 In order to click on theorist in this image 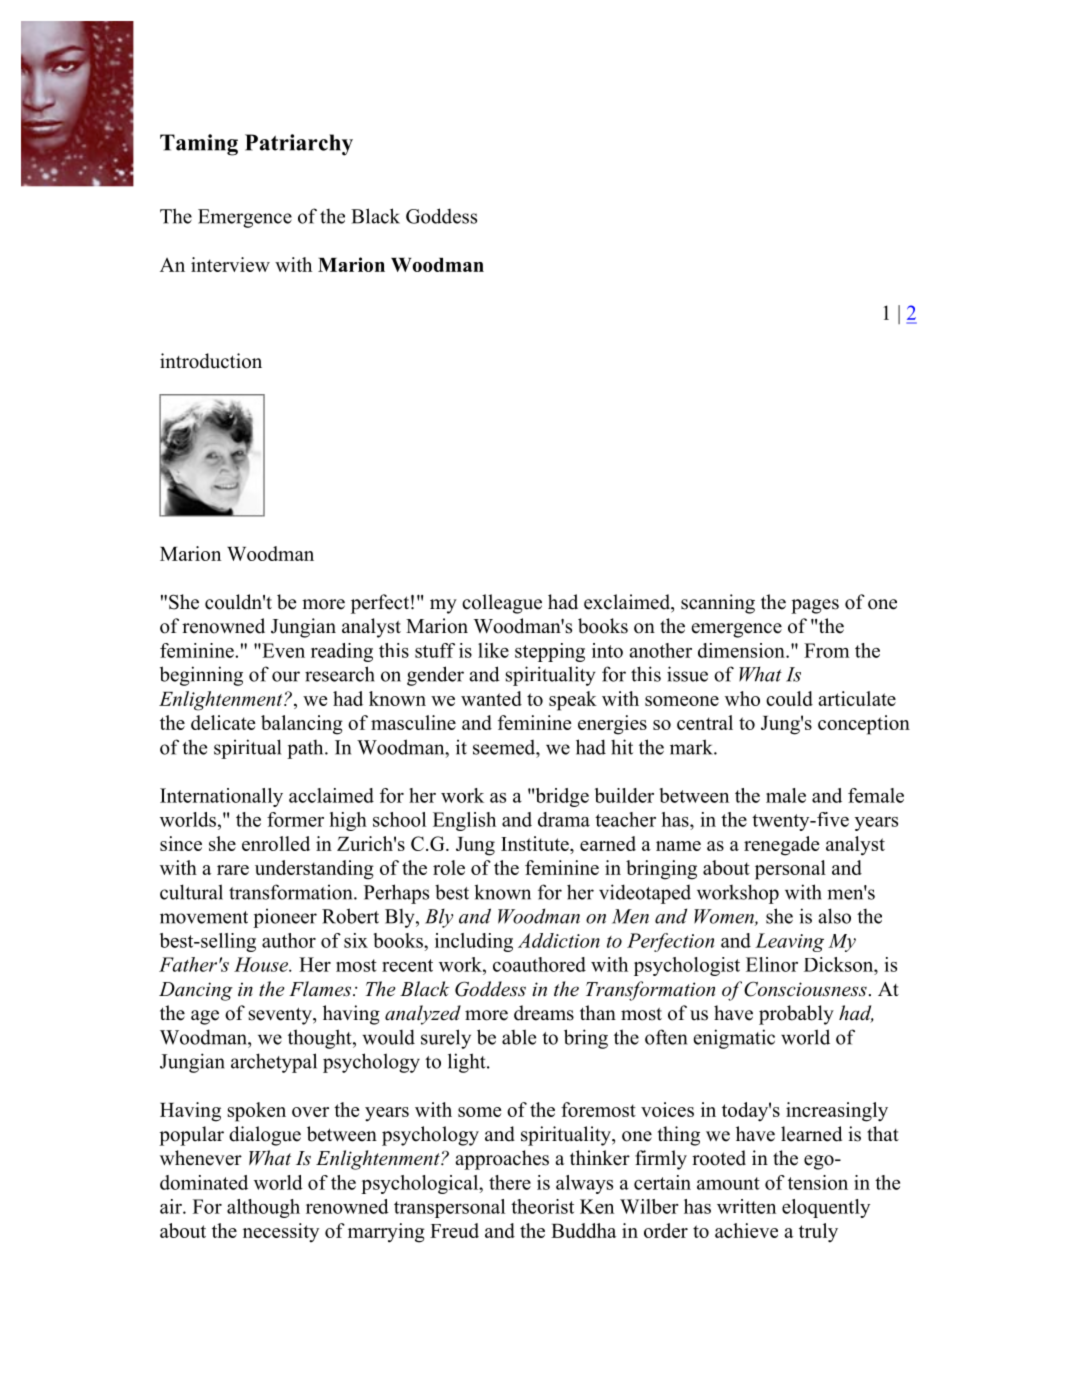, I will do `click(542, 1206)`.
